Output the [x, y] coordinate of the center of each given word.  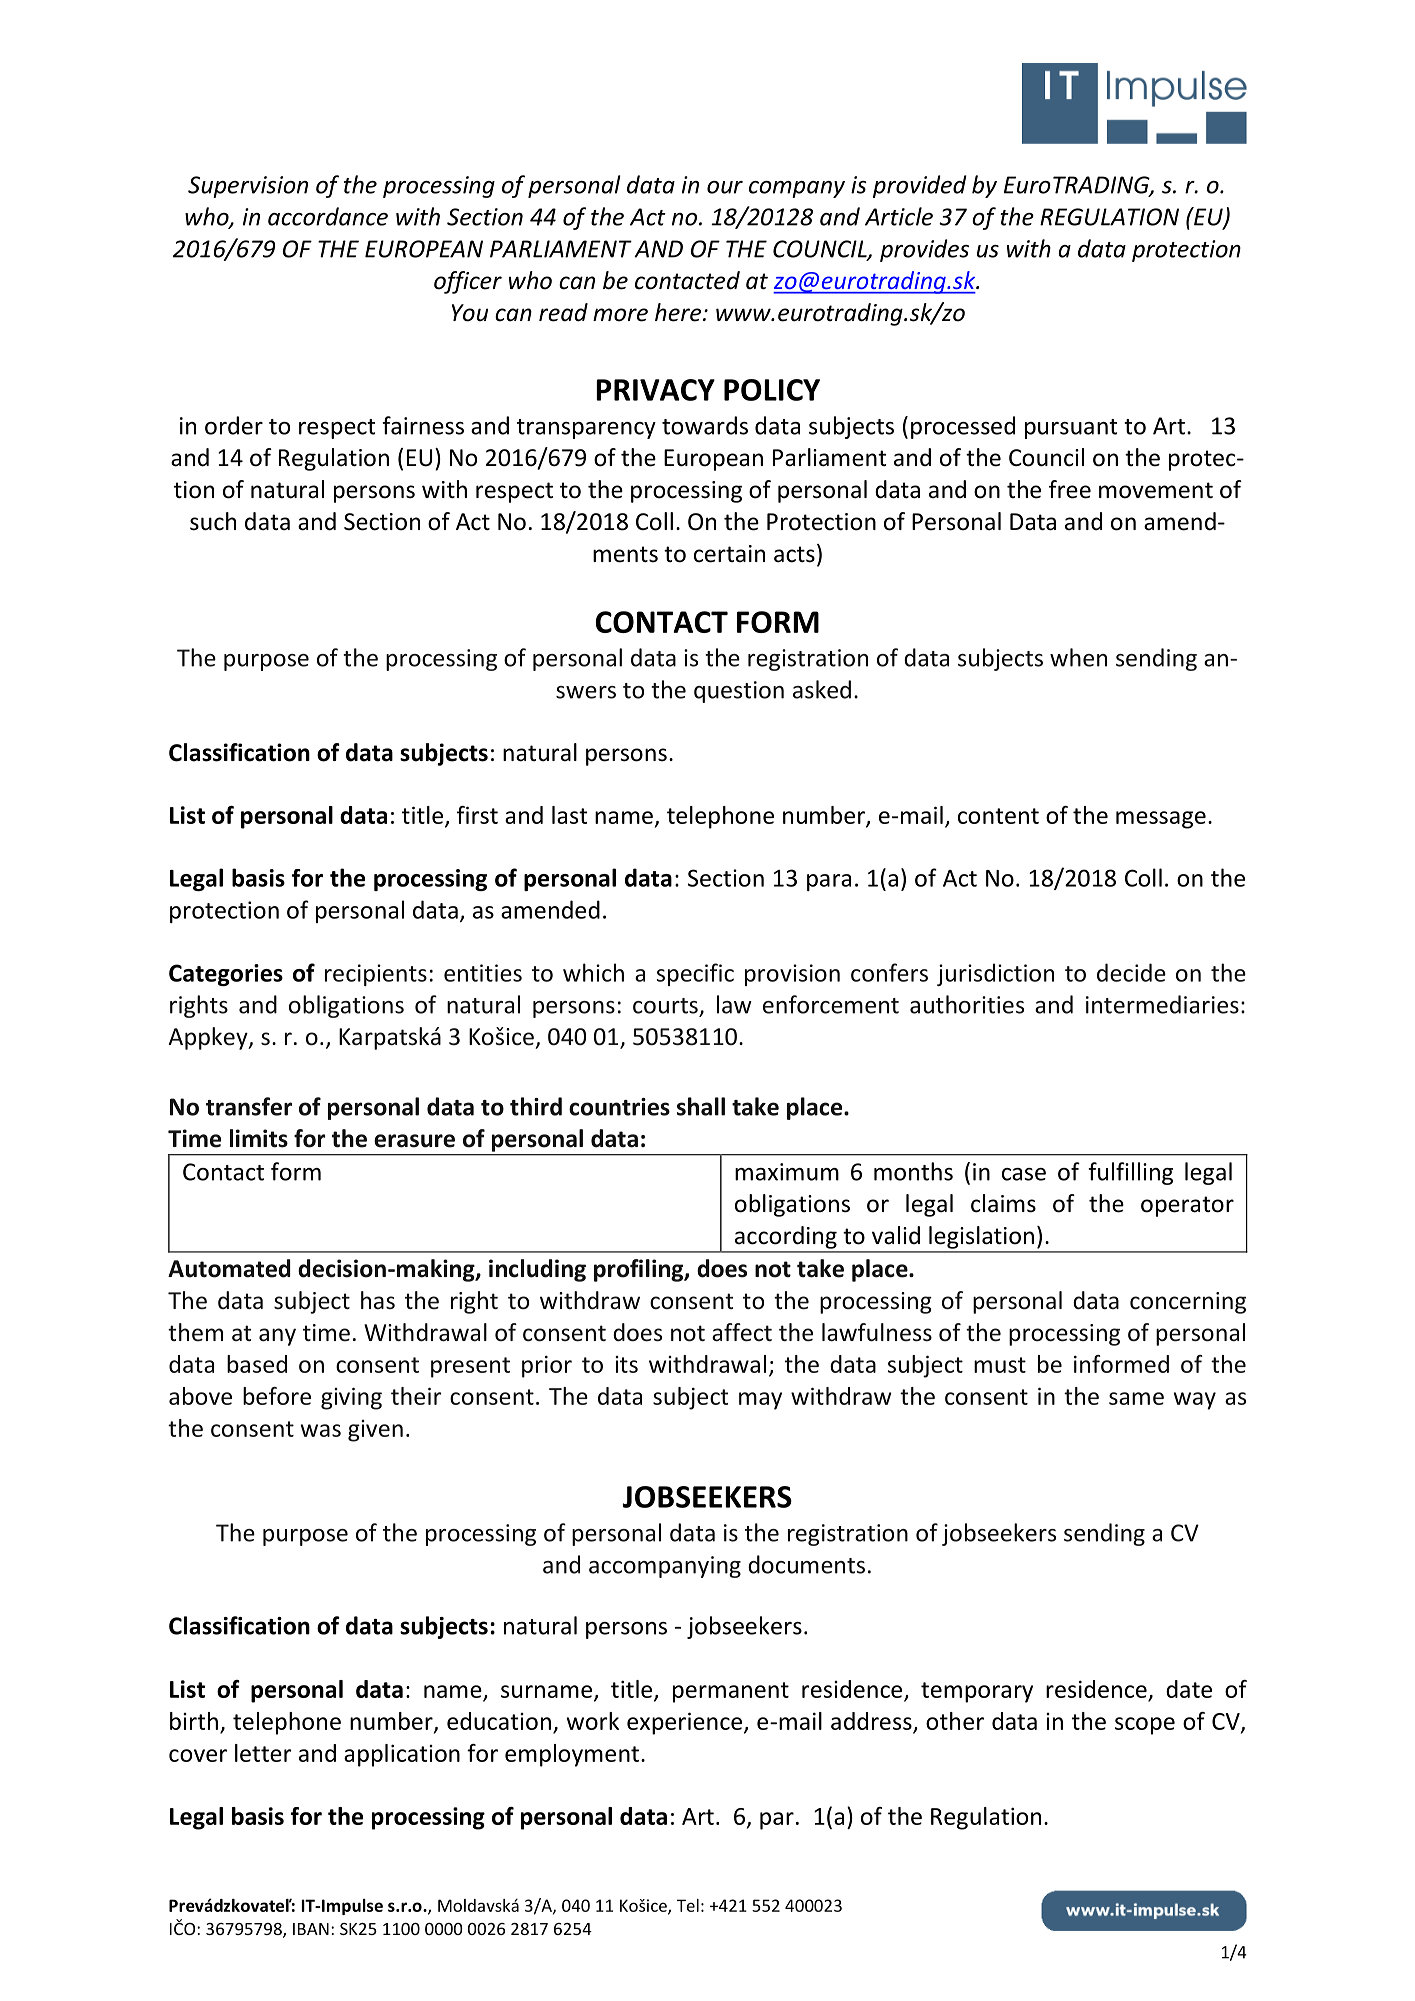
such [213, 521]
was [321, 1430]
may [760, 1401]
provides [924, 250]
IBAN [311, 1929]
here [679, 312]
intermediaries [1162, 1004]
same [1136, 1398]
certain [729, 554]
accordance [328, 216]
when [1078, 657]
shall [701, 1106]
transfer [249, 1106]
